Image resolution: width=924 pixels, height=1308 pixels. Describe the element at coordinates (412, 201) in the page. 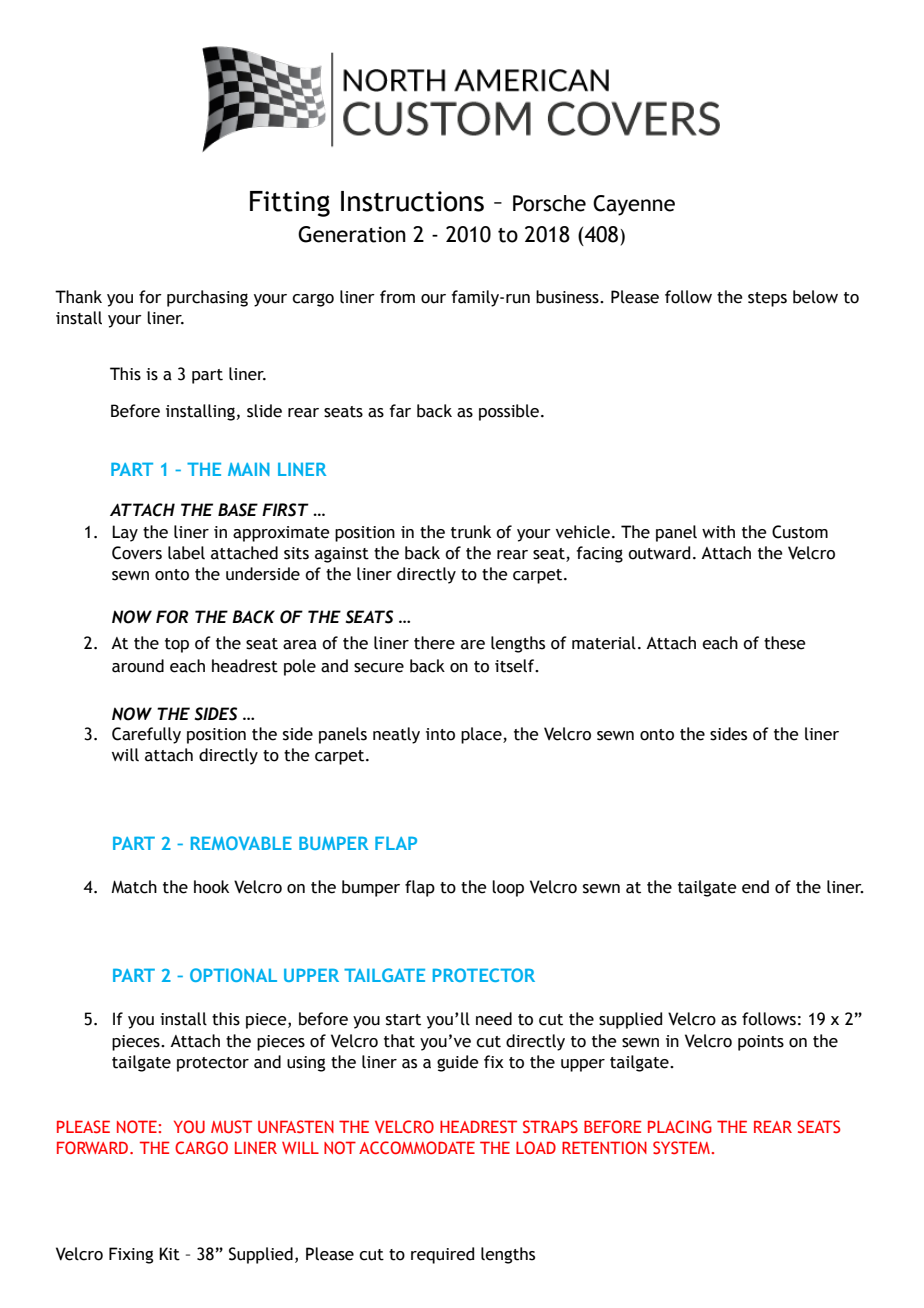

I see `Instructions` at that location.
